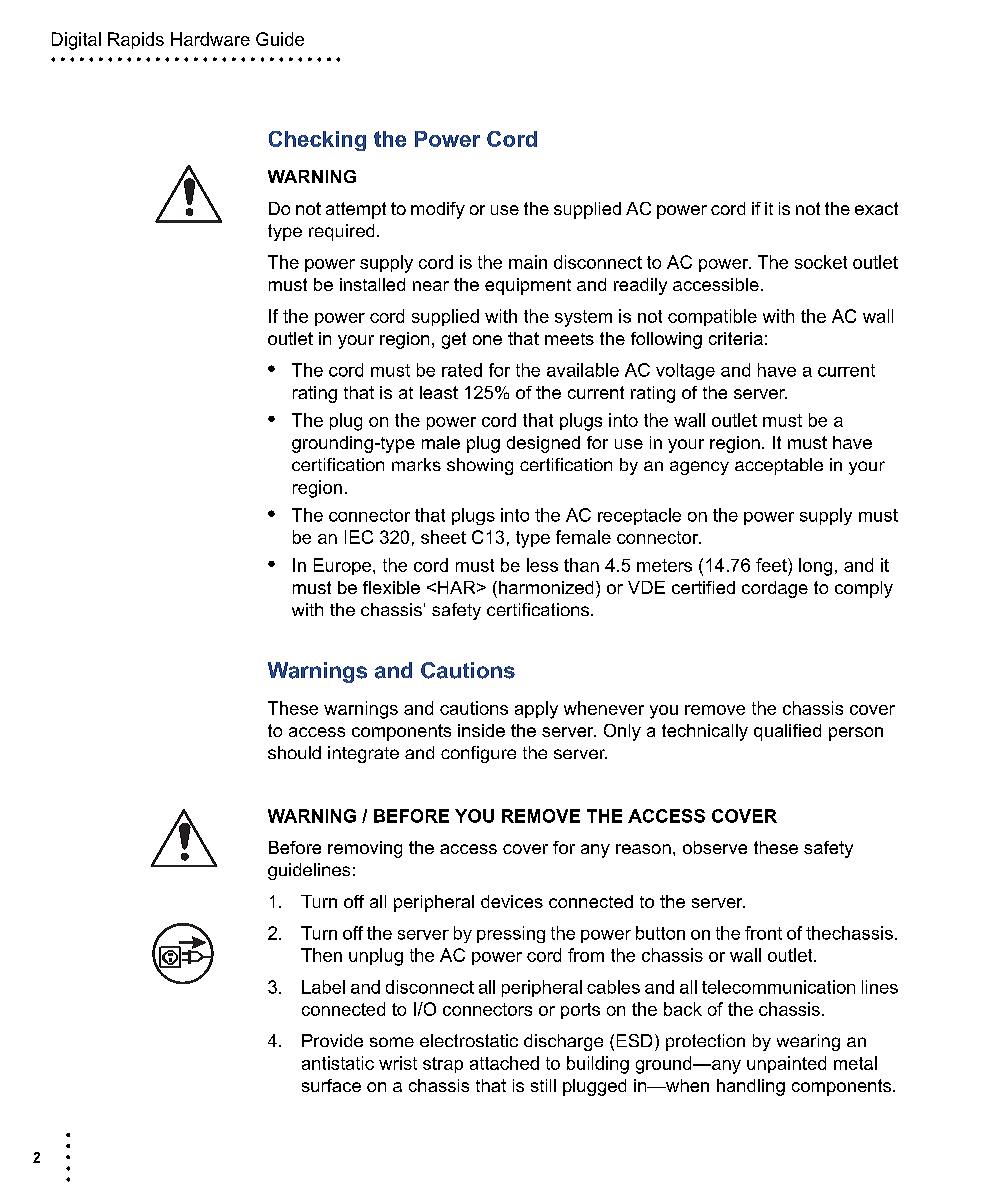 This screenshot has width=1003, height=1204. I want to click on Rapids, so click(136, 40).
